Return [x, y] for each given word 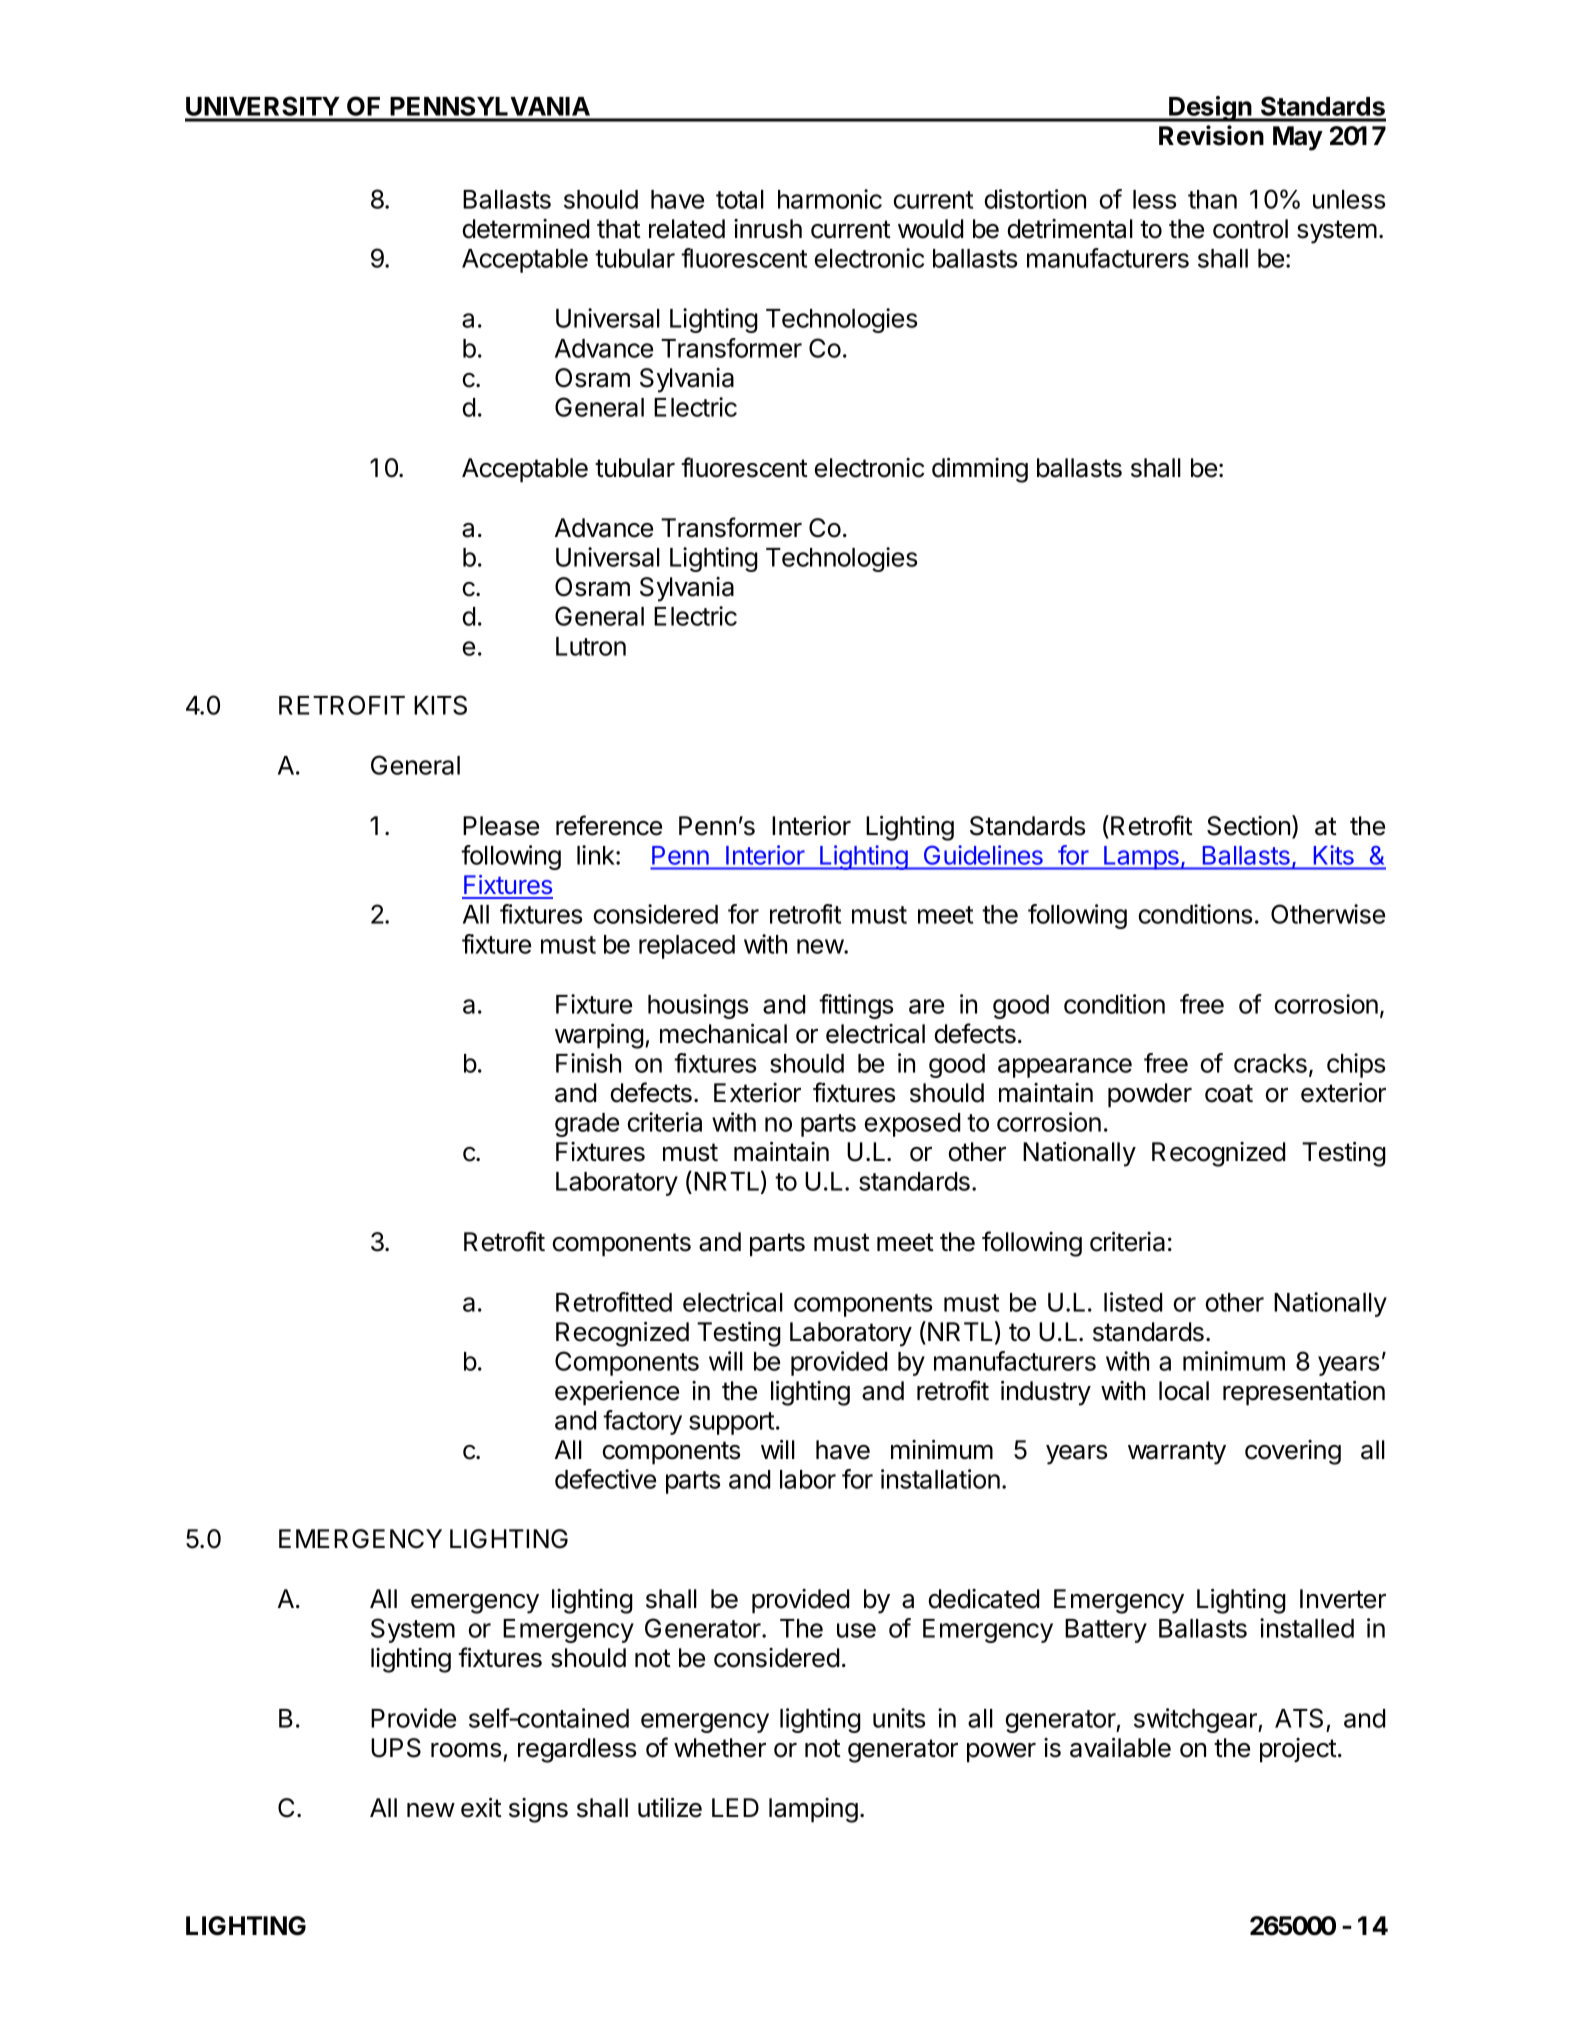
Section [1248, 826]
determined [526, 229]
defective [605, 1479]
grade [587, 1125]
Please [501, 826]
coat [1229, 1093]
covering [1293, 1452]
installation [940, 1479]
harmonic [830, 199]
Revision [1211, 135]
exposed [912, 1125]
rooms [466, 1750]
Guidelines [983, 855]
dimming [980, 470]
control [1250, 229]
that [619, 229]
